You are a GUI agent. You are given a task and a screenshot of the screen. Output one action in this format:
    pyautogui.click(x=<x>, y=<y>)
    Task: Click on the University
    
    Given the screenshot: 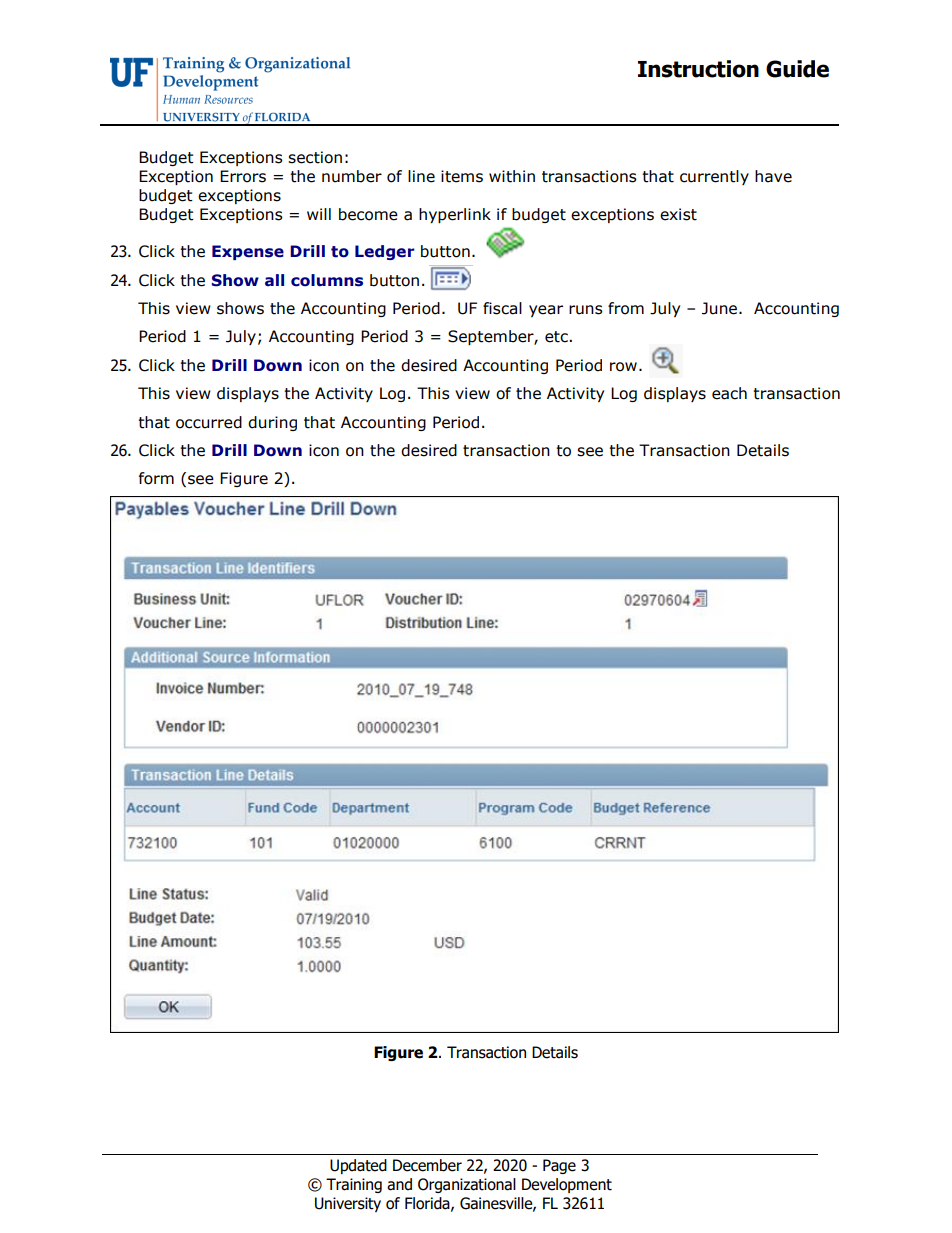 What is the action you would take?
    pyautogui.click(x=348, y=1204)
